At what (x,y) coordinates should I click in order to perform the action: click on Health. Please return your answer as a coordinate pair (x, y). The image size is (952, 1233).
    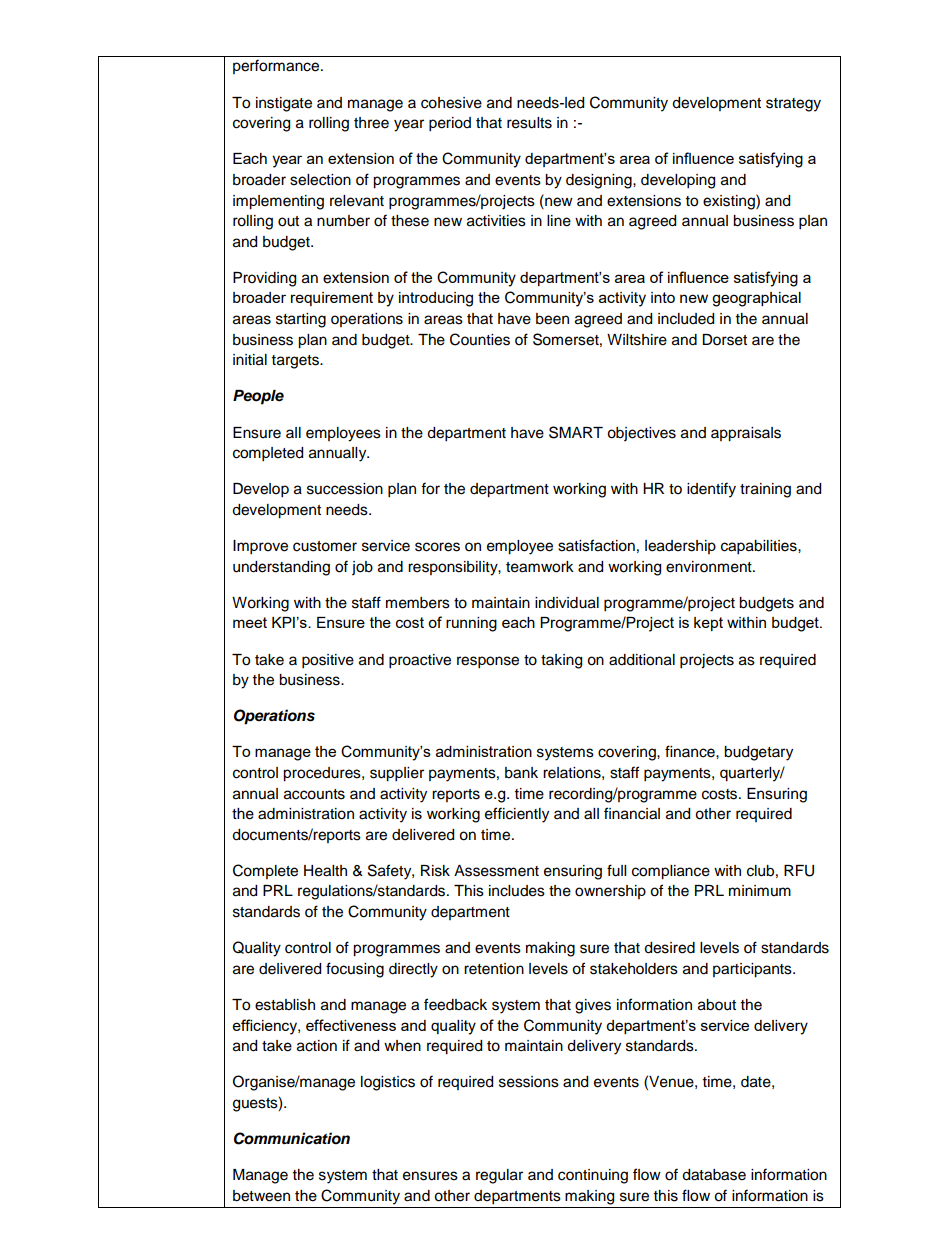
    Looking at the image, I should click on (325, 871).
